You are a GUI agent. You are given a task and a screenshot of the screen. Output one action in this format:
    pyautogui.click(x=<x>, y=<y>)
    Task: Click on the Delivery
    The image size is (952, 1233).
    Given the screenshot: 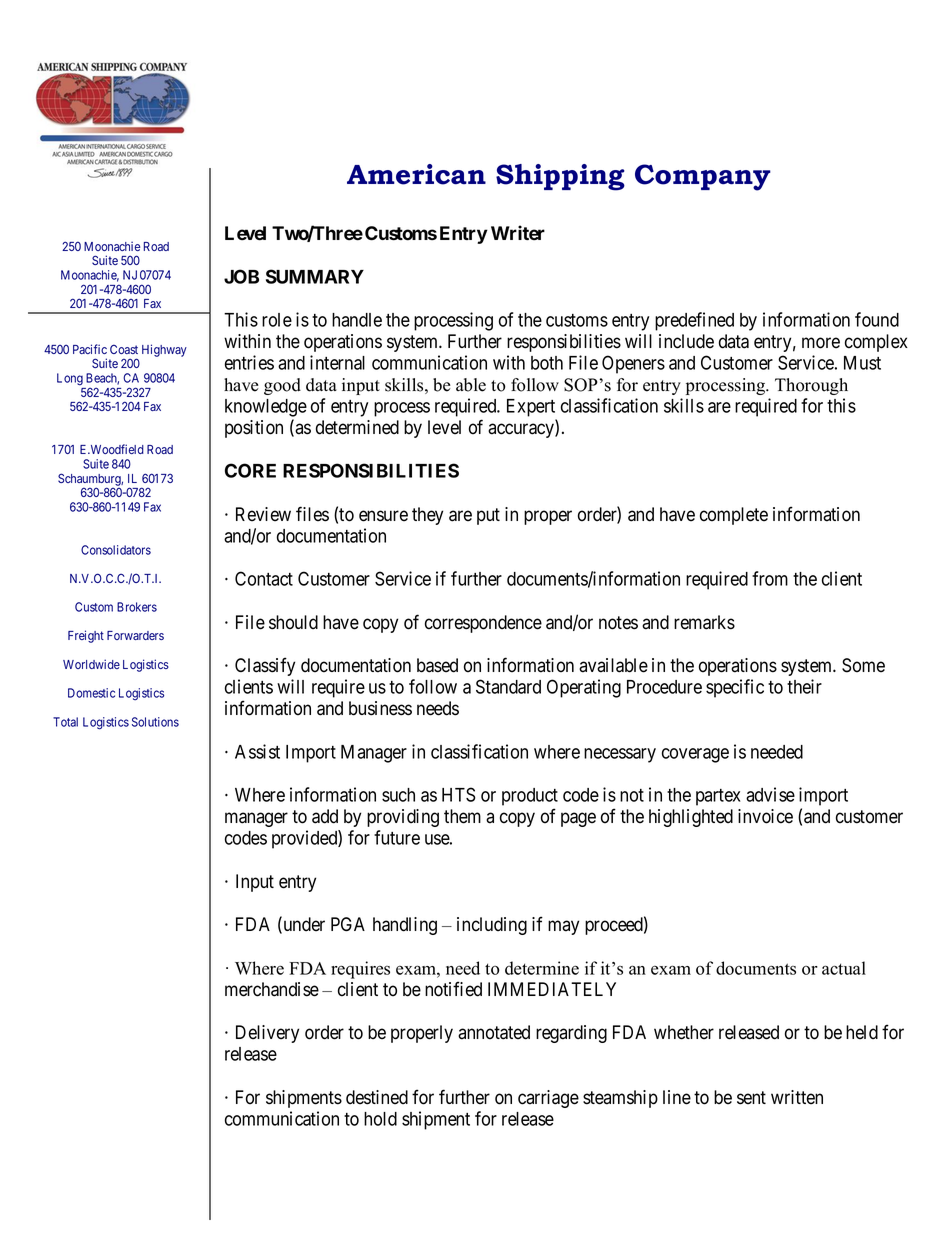 What is the action you would take?
    pyautogui.click(x=267, y=1034)
